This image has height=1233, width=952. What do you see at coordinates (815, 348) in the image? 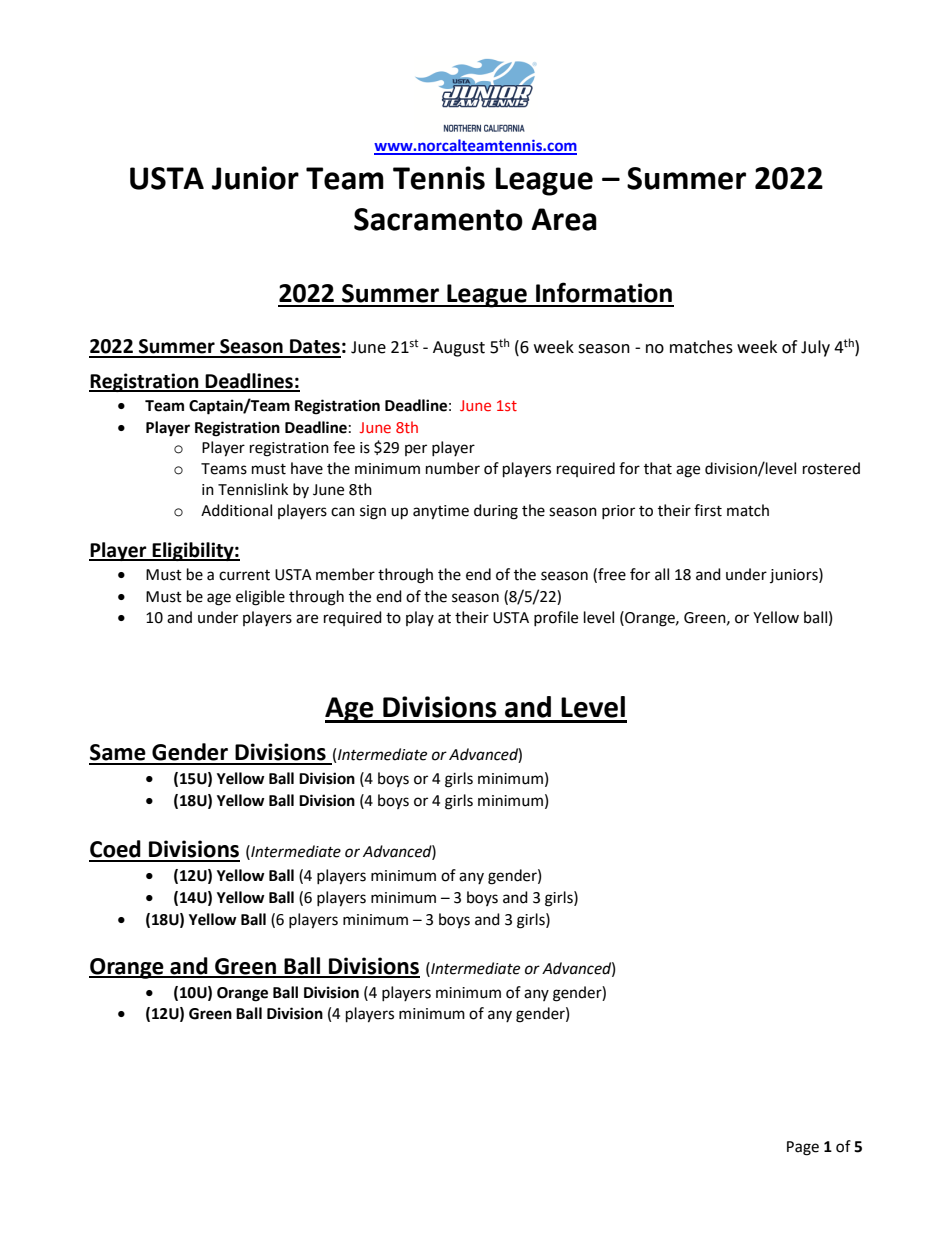
I see `July` at bounding box center [815, 348].
